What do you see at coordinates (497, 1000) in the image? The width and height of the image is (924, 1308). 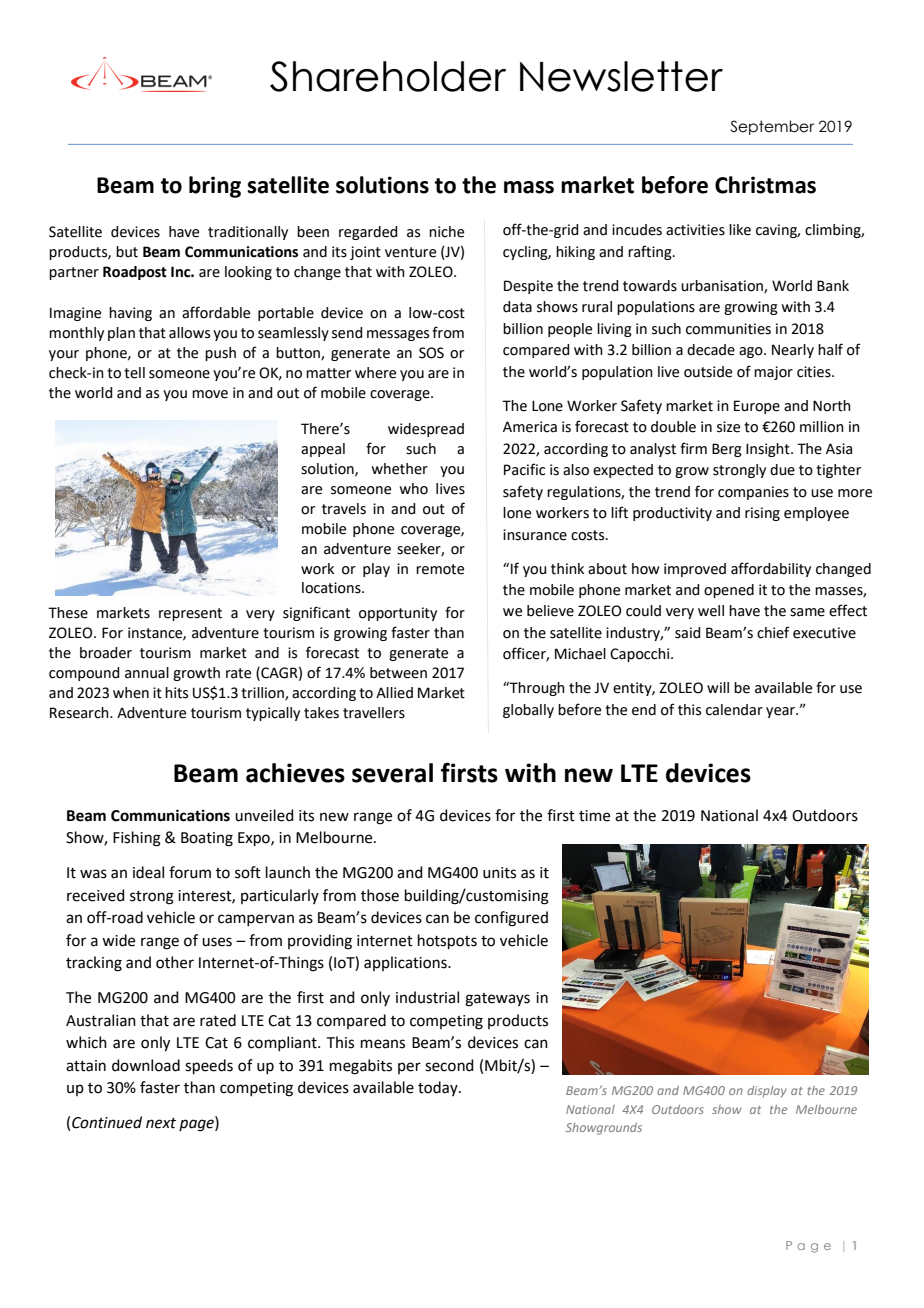 I see `gateways` at bounding box center [497, 1000].
